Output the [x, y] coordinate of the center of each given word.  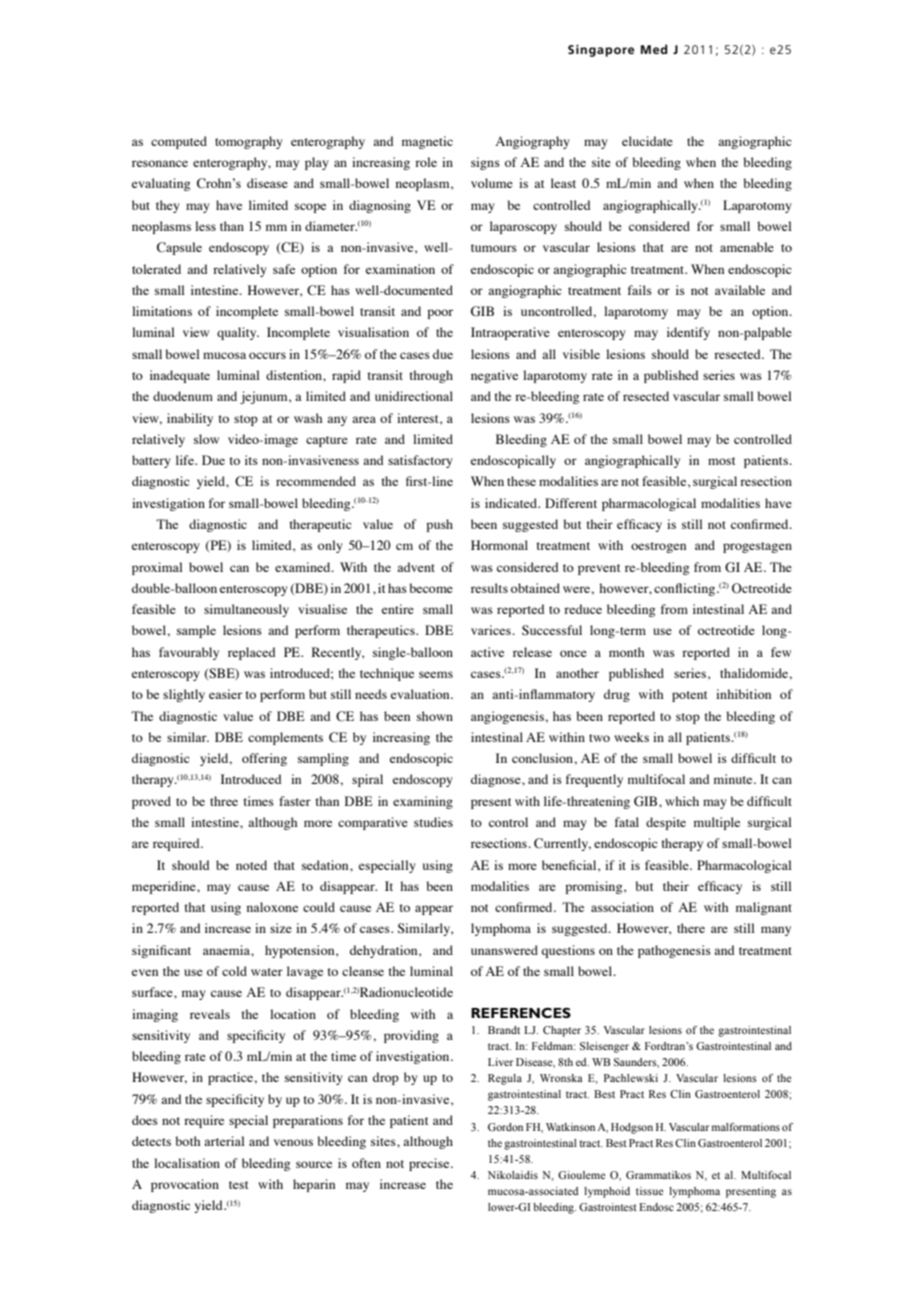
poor [440, 314]
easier [225, 694]
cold [234, 971]
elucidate [647, 141]
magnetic [427, 142]
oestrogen [658, 547]
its [251, 460]
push [439, 525]
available [740, 290]
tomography [249, 142]
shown [435, 716]
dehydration [385, 951]
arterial [224, 1141]
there [691, 928]
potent [689, 696]
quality [238, 333]
